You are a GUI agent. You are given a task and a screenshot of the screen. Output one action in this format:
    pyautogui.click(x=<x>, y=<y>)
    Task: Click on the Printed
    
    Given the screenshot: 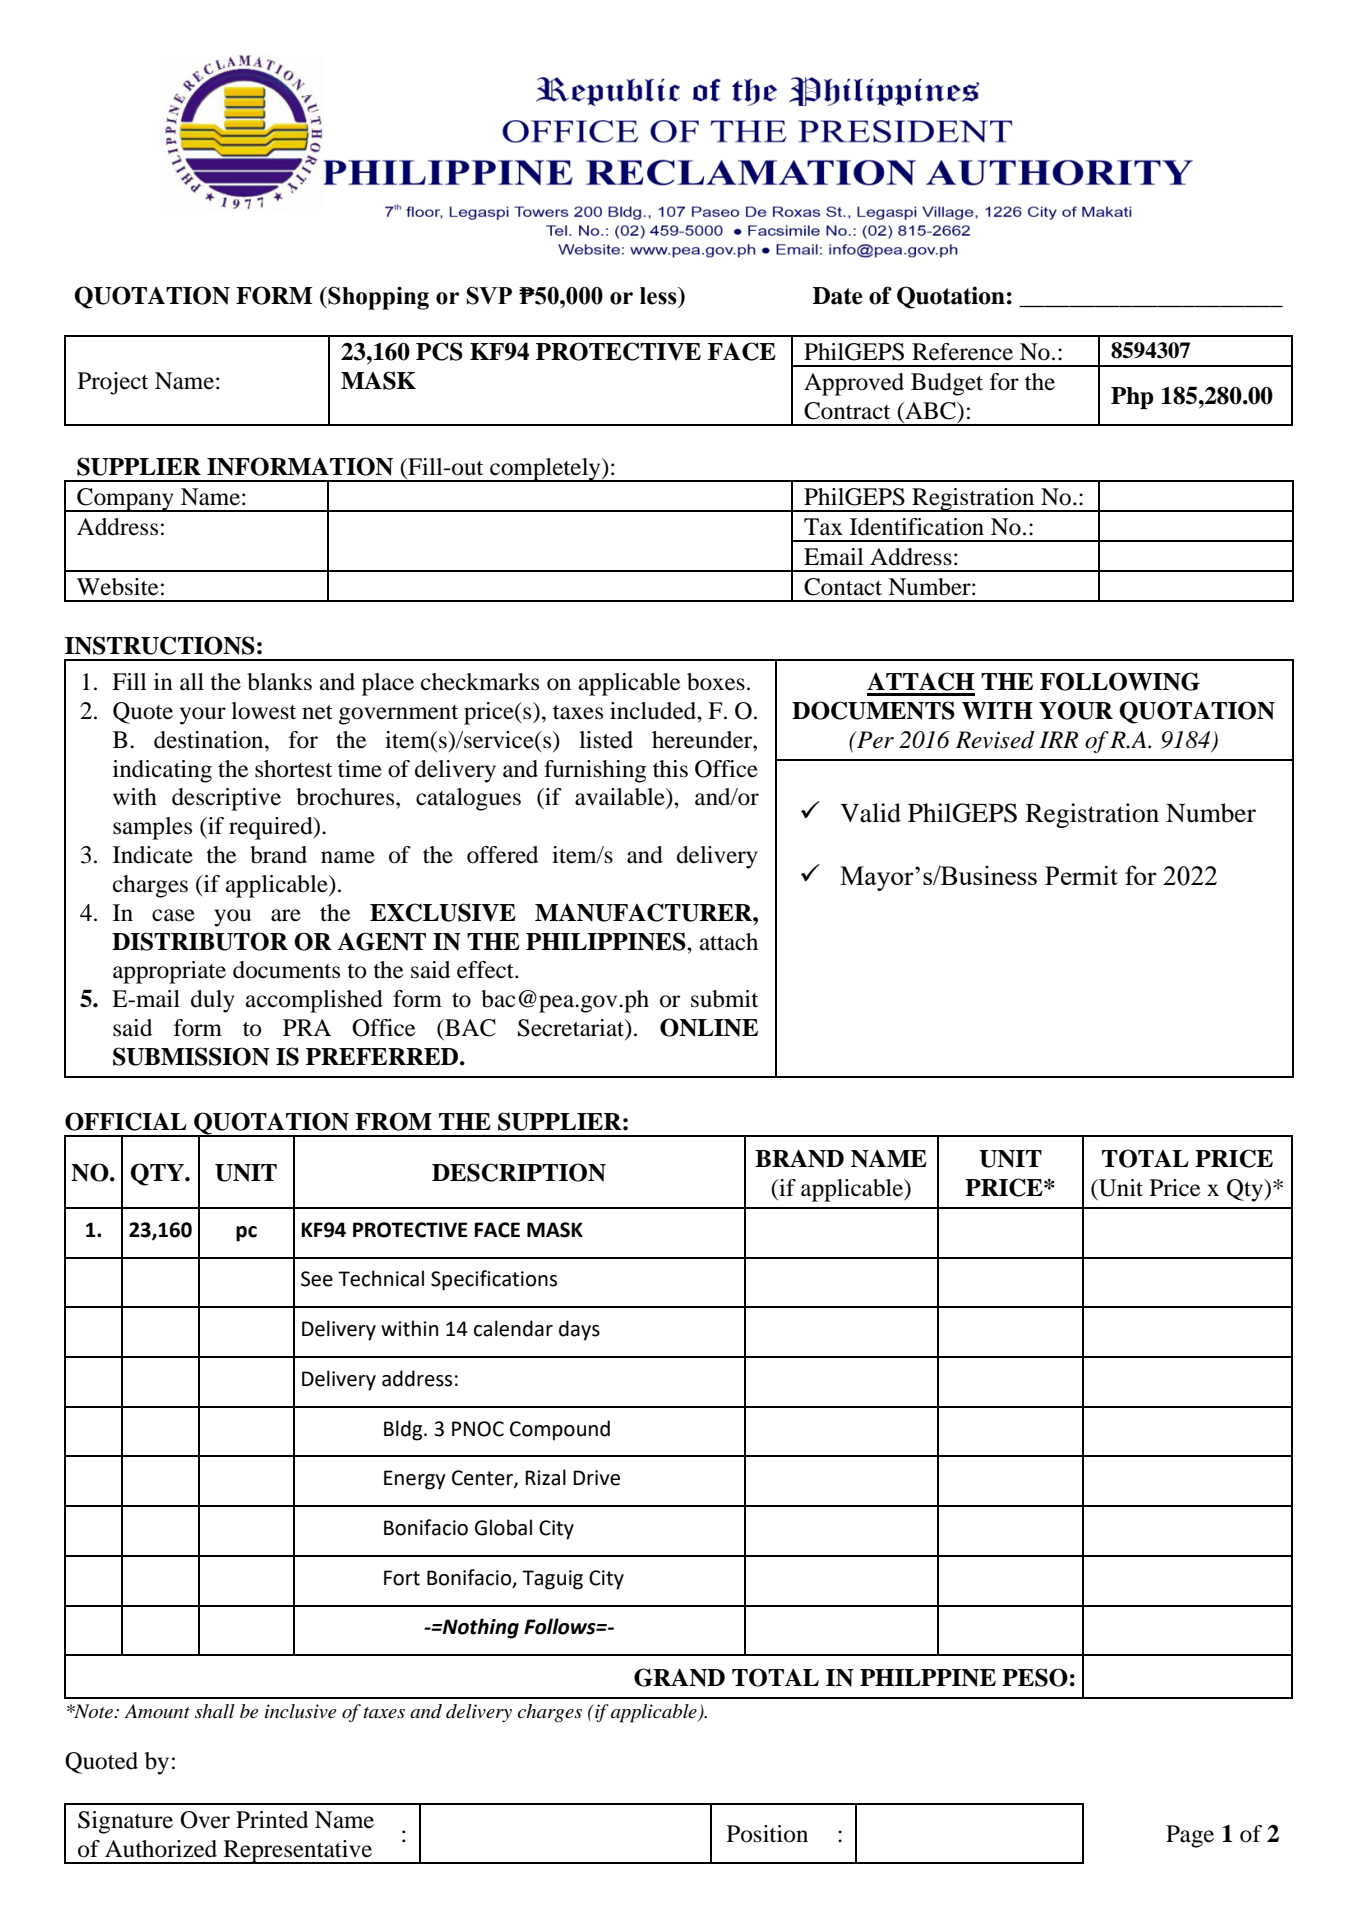 What is the action you would take?
    pyautogui.click(x=272, y=1820)
